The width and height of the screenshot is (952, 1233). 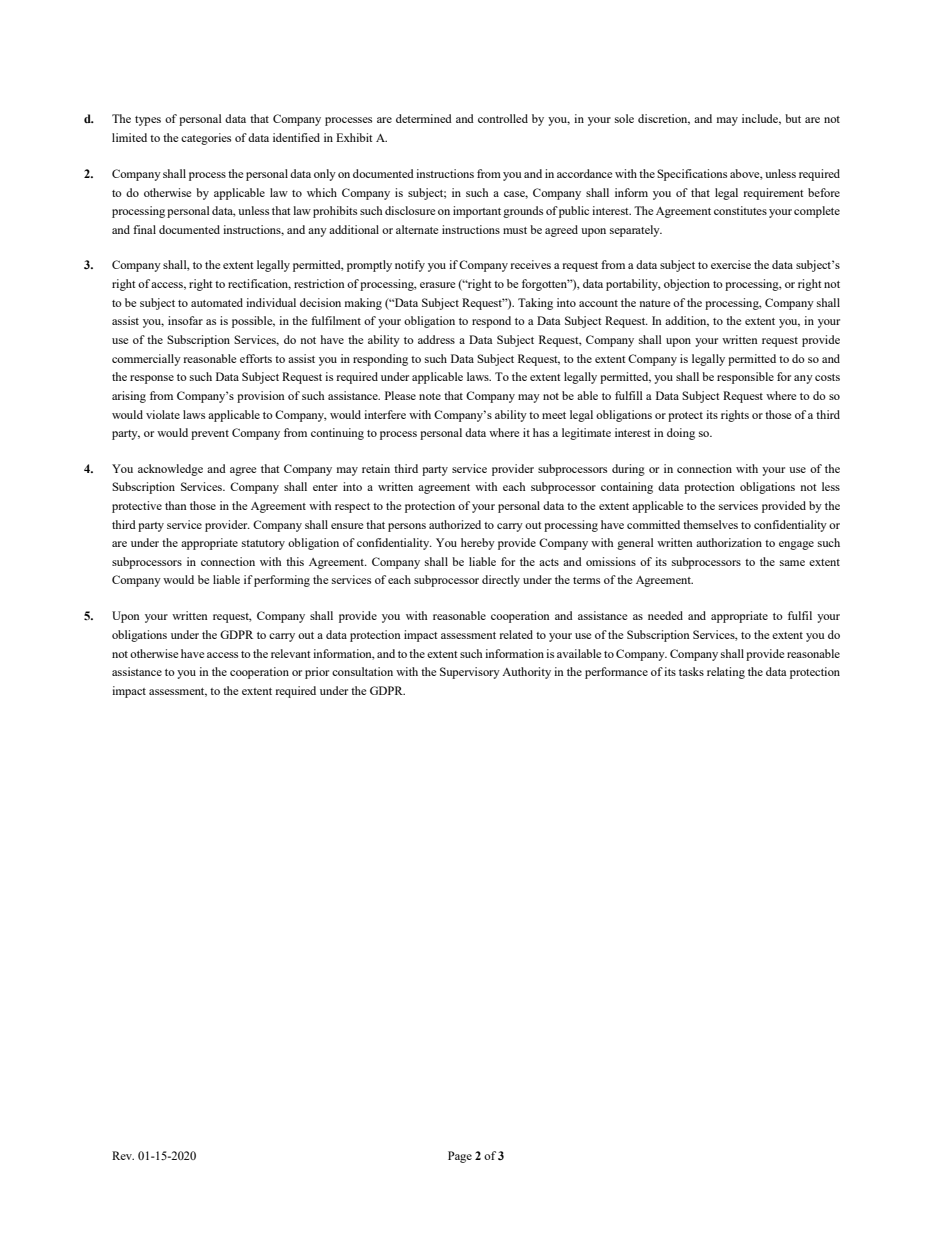 I want to click on include, so click(x=761, y=119).
